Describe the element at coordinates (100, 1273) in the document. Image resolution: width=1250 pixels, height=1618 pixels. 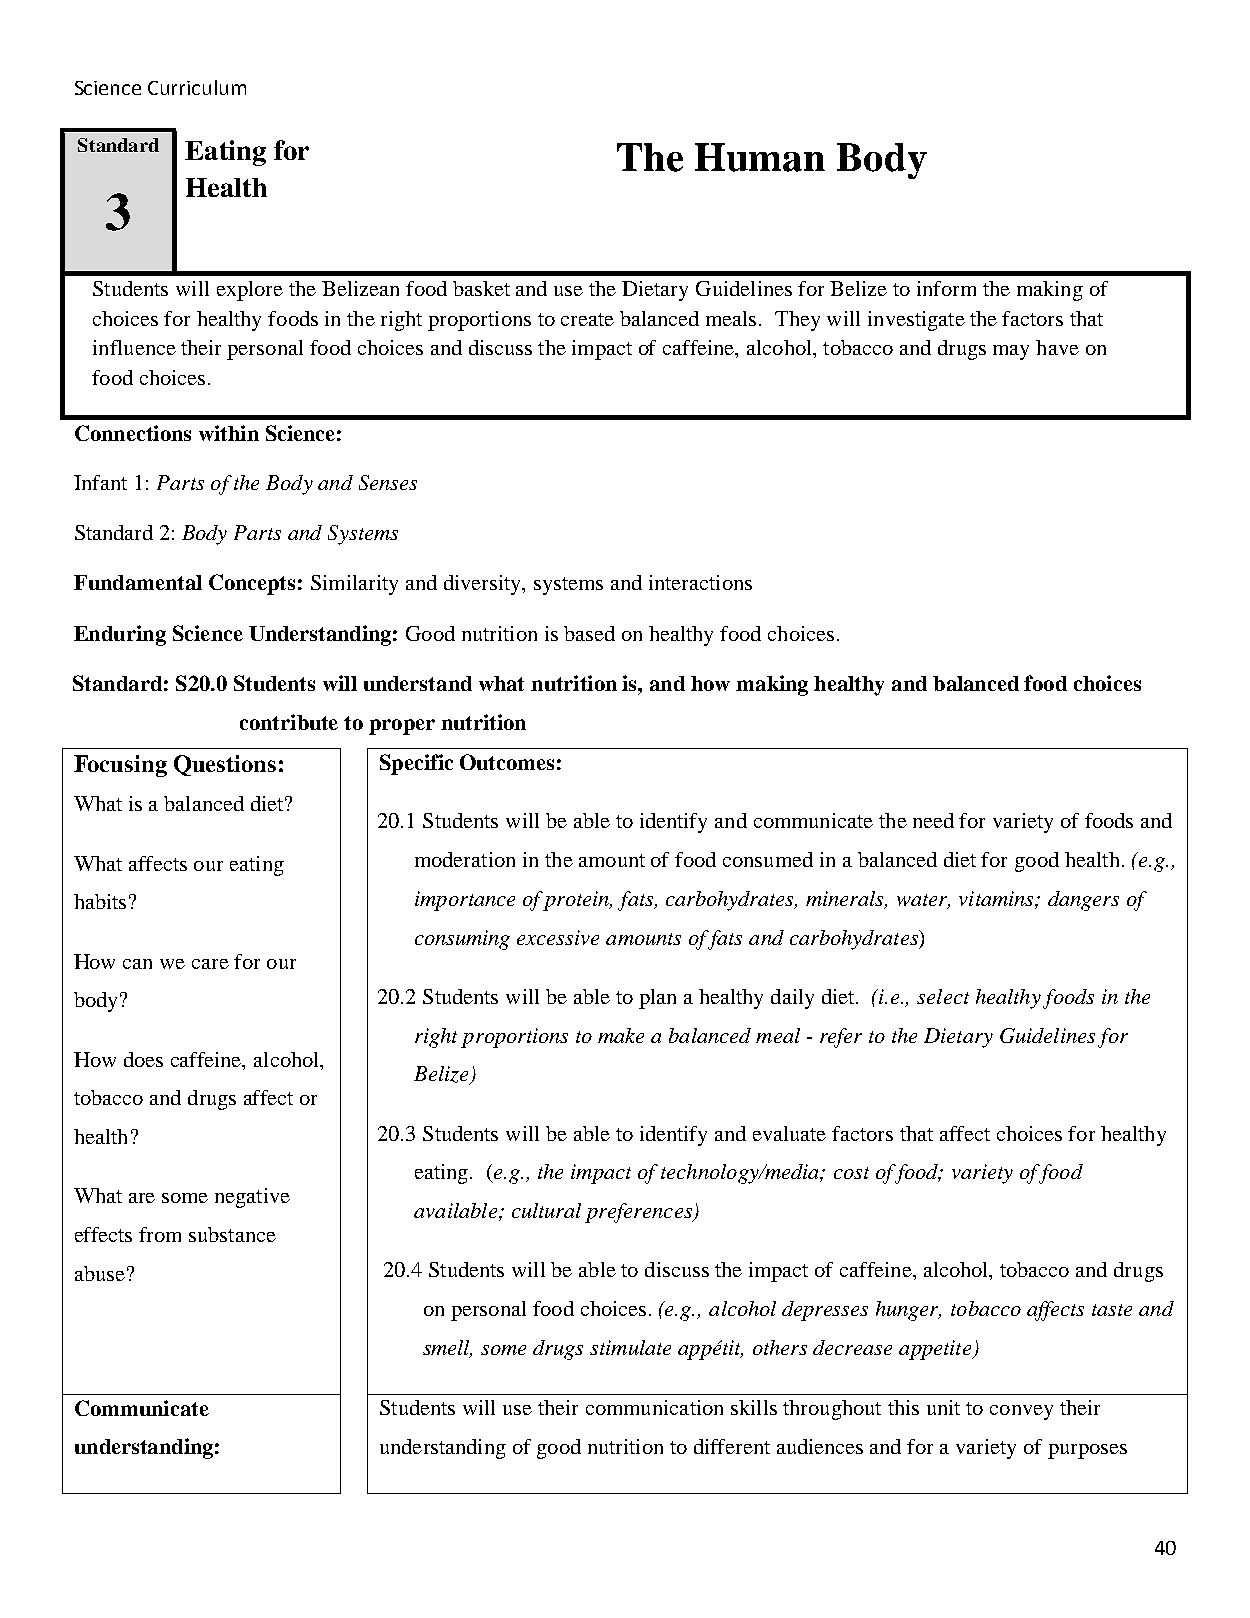
I see `abuse` at that location.
